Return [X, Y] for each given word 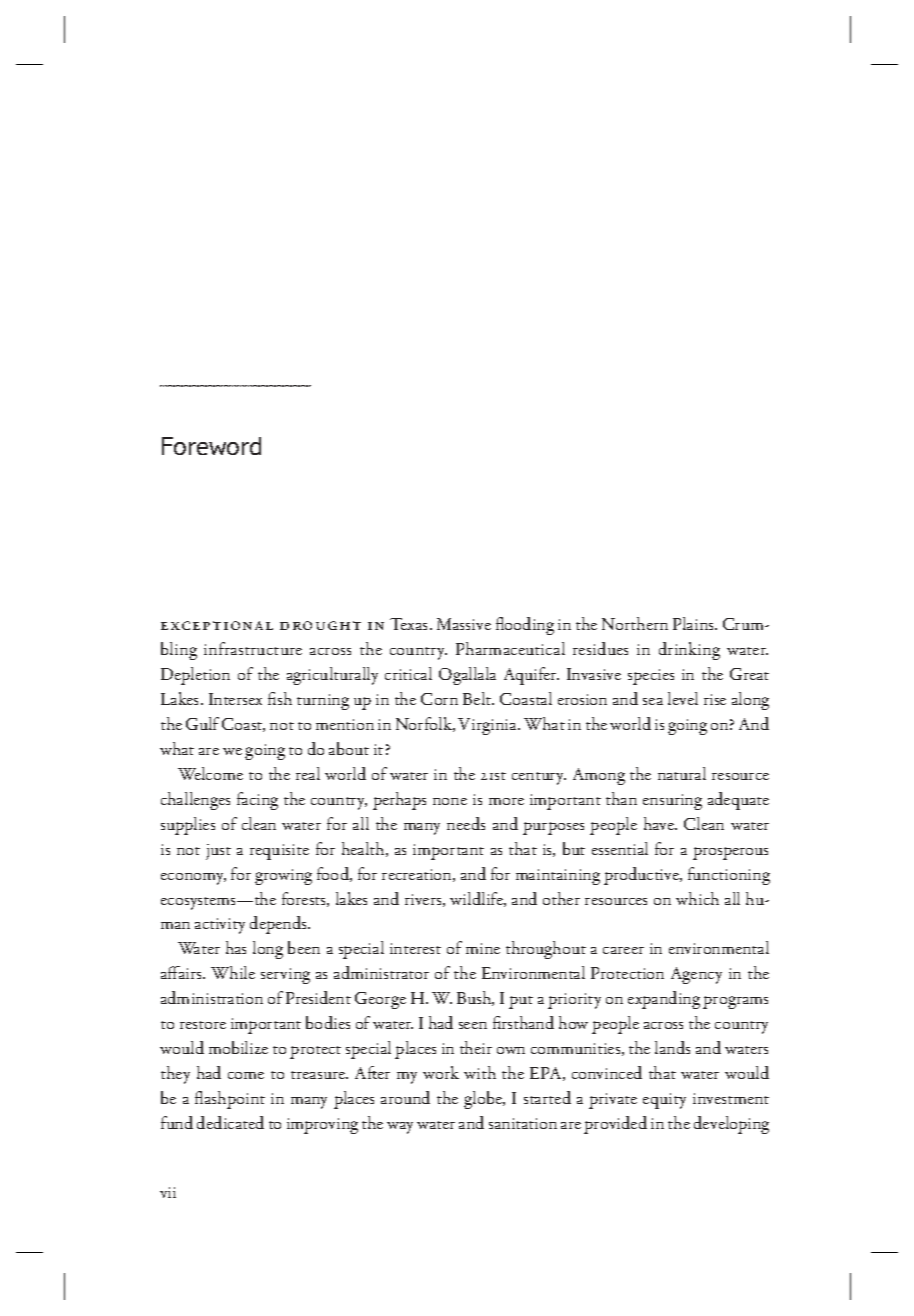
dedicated [230, 1122]
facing [257, 801]
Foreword [211, 446]
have [660, 823]
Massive [464, 624]
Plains [694, 623]
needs [466, 823]
